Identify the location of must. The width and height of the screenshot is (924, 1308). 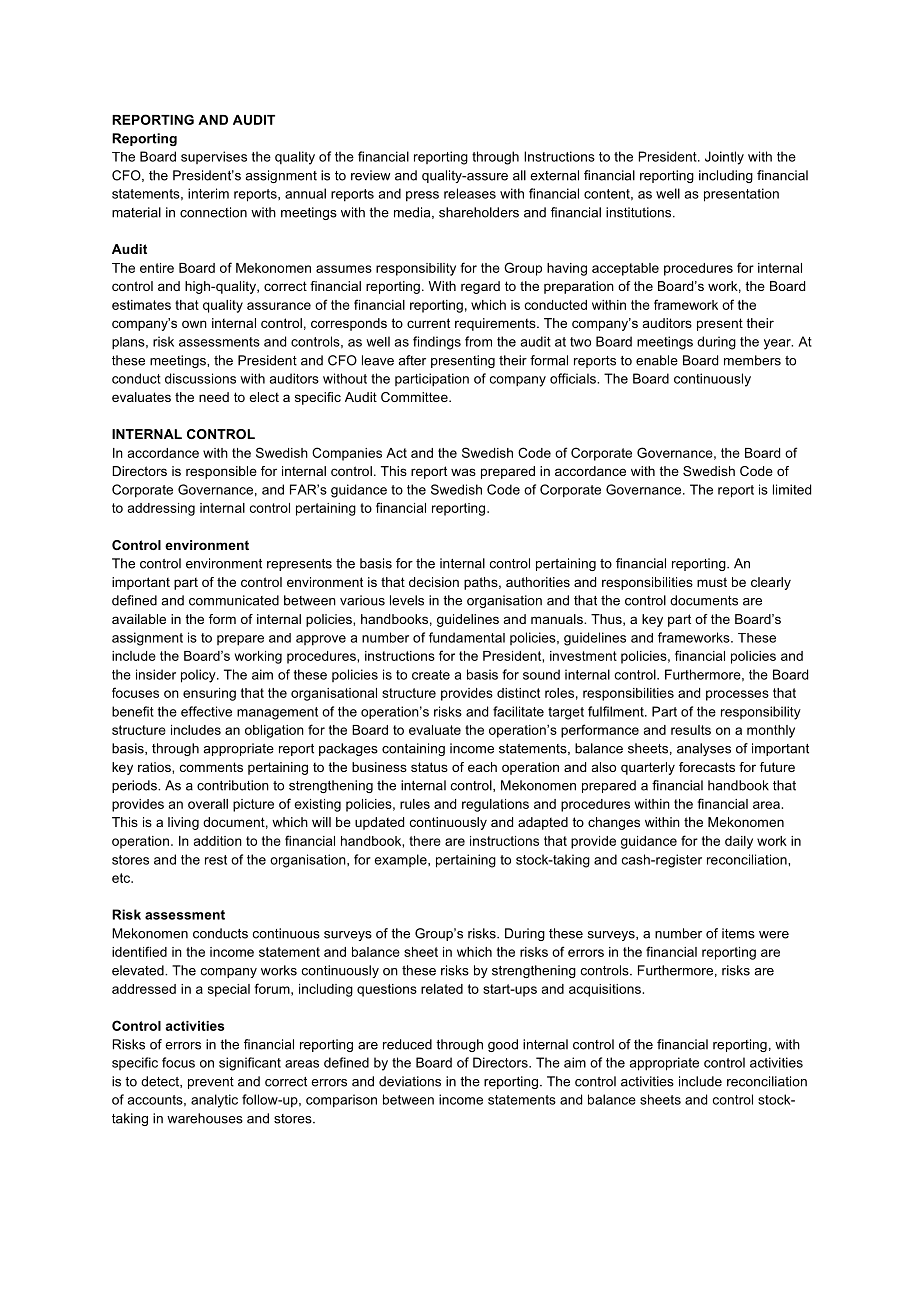
(712, 582).
